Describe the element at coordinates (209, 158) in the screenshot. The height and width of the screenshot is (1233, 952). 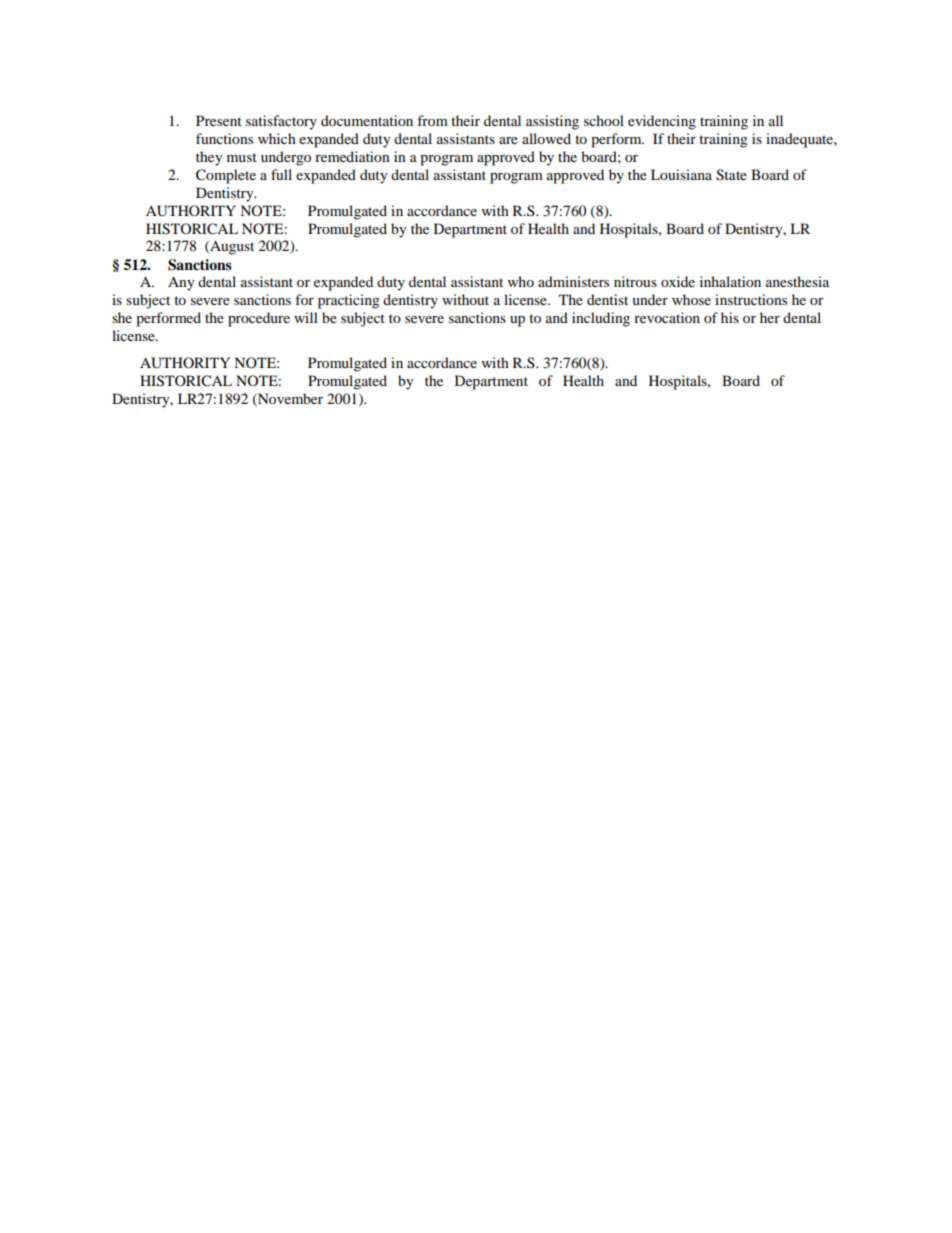
I see `they` at that location.
